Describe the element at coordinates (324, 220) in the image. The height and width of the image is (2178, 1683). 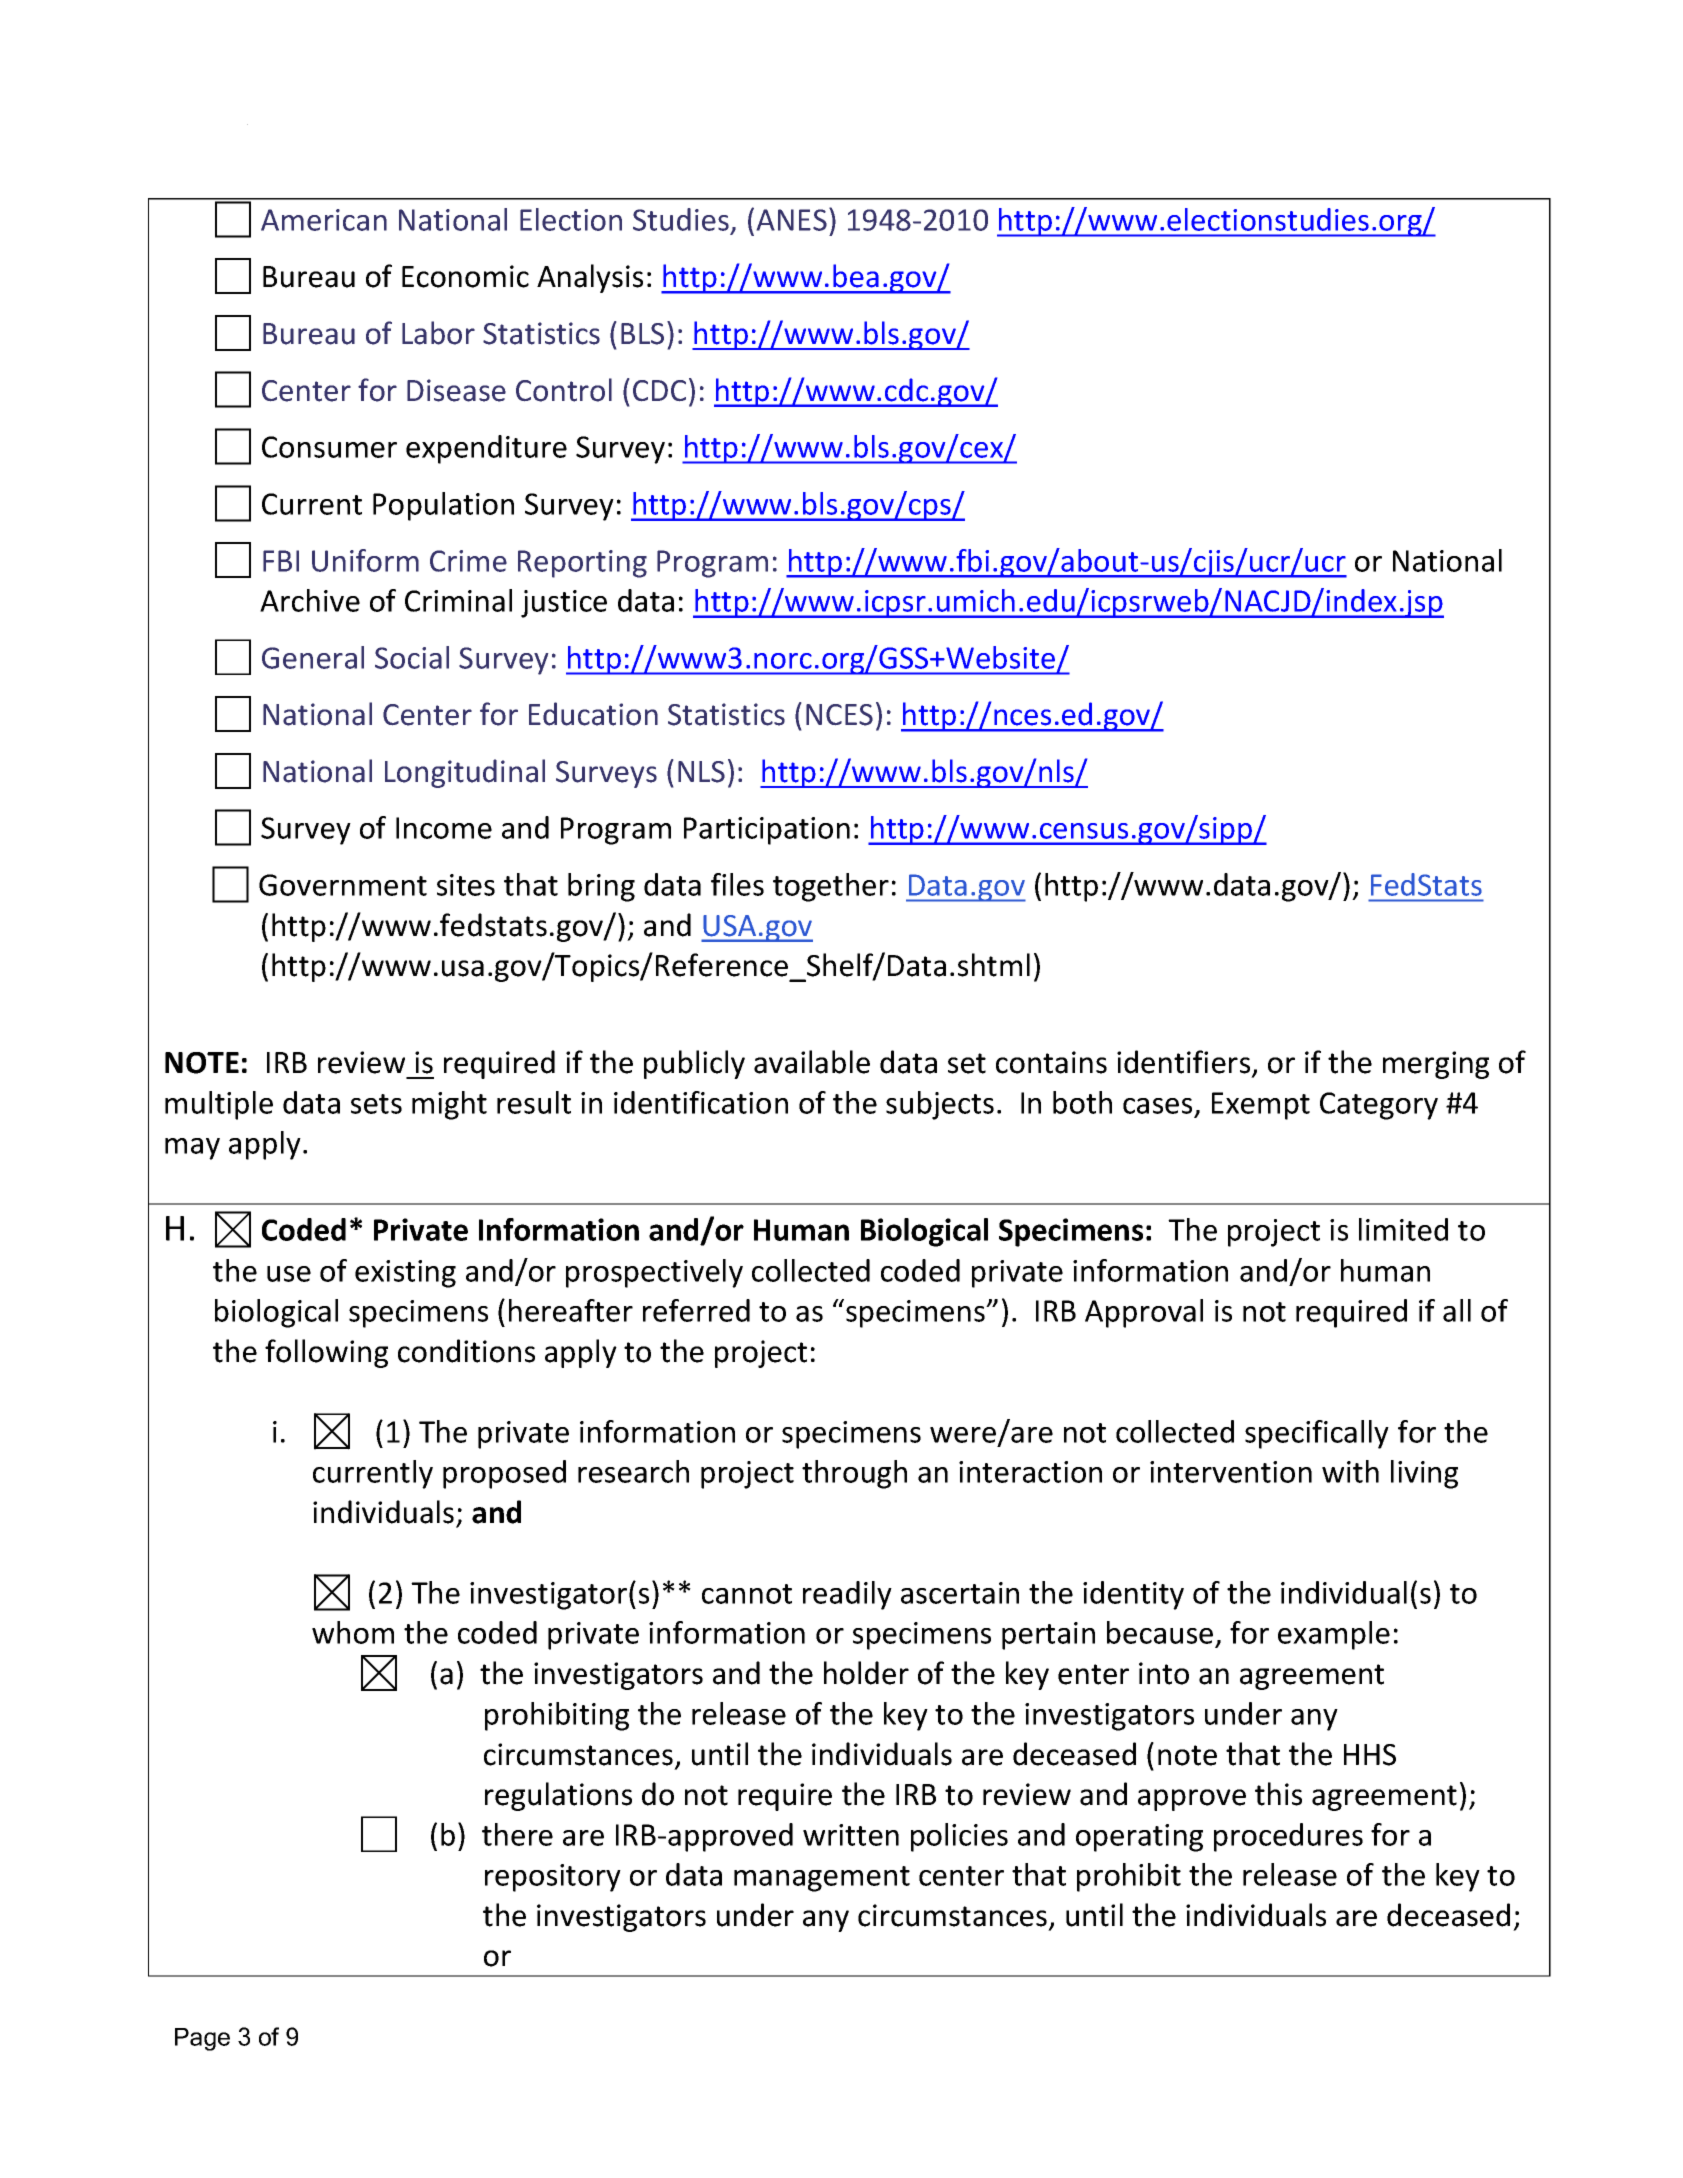
I see `American` at that location.
